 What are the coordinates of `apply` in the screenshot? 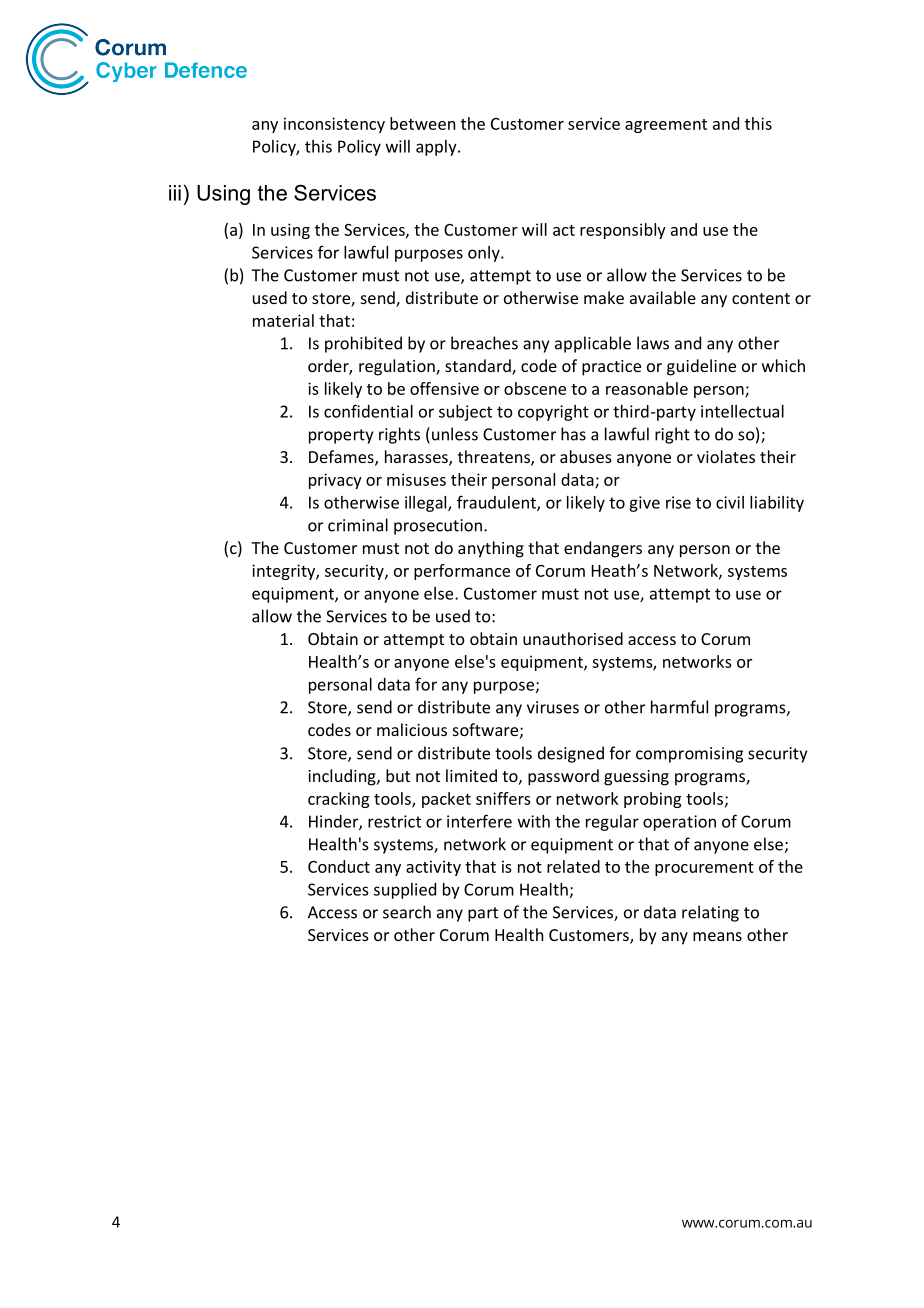 It's located at (437, 148).
